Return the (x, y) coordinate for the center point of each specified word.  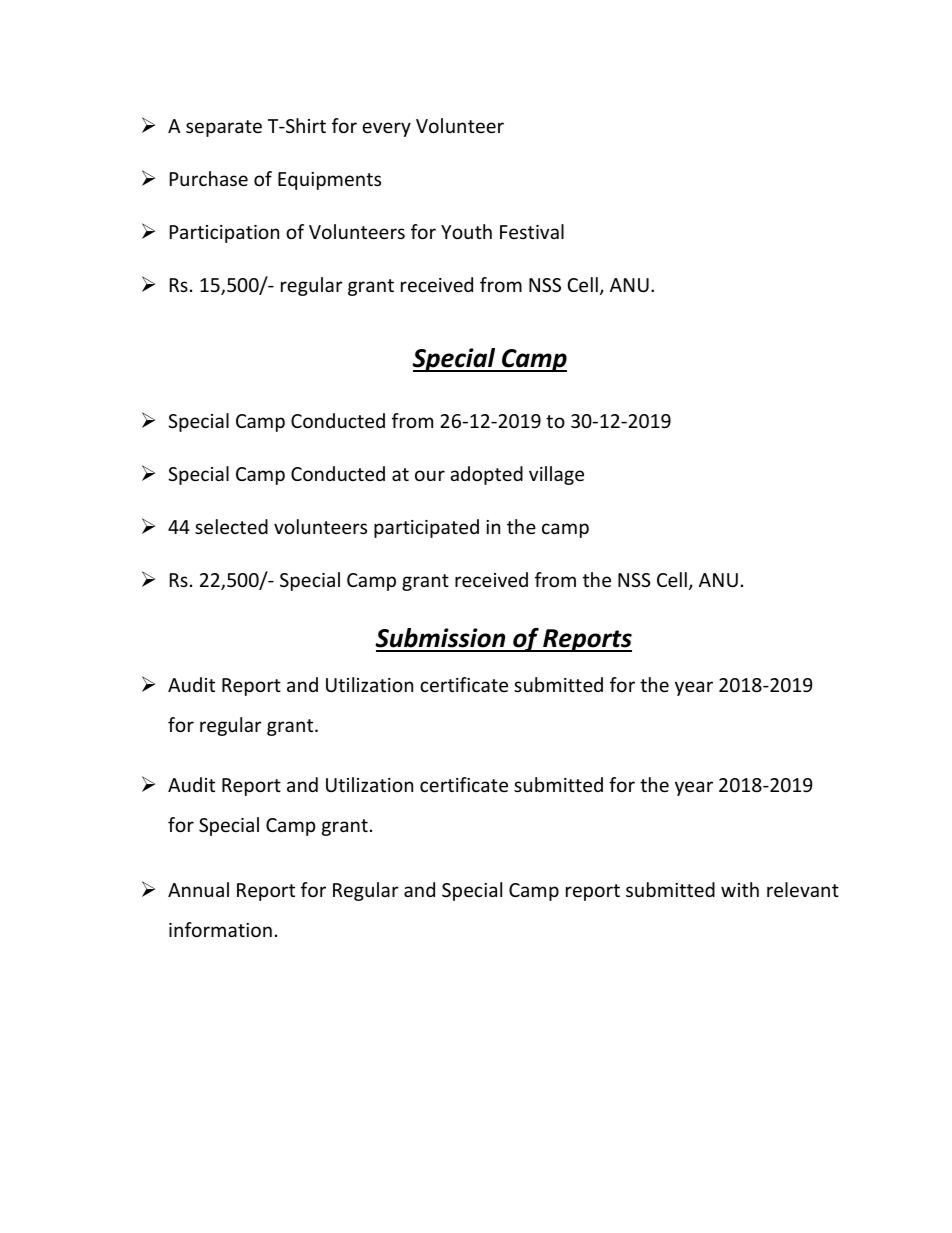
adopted (486, 475)
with (740, 889)
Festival (532, 231)
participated (426, 528)
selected (231, 526)
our (430, 475)
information (220, 929)
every (386, 129)
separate (224, 128)
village (556, 475)
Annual (198, 889)
